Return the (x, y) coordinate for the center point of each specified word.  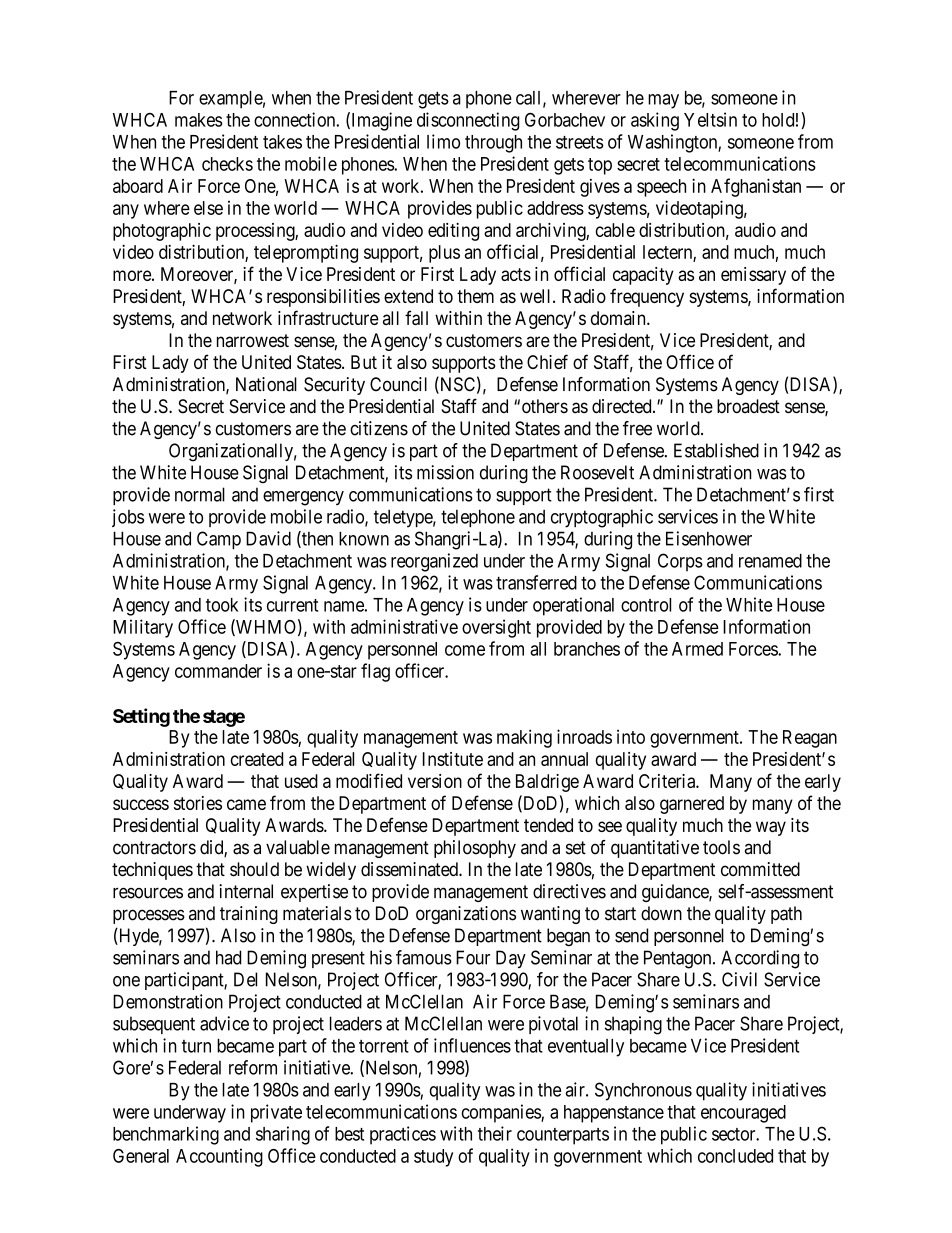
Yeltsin (710, 119)
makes (199, 120)
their (495, 1133)
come (465, 650)
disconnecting (468, 121)
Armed (697, 649)
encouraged (743, 1114)
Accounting (219, 1157)
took (222, 605)
